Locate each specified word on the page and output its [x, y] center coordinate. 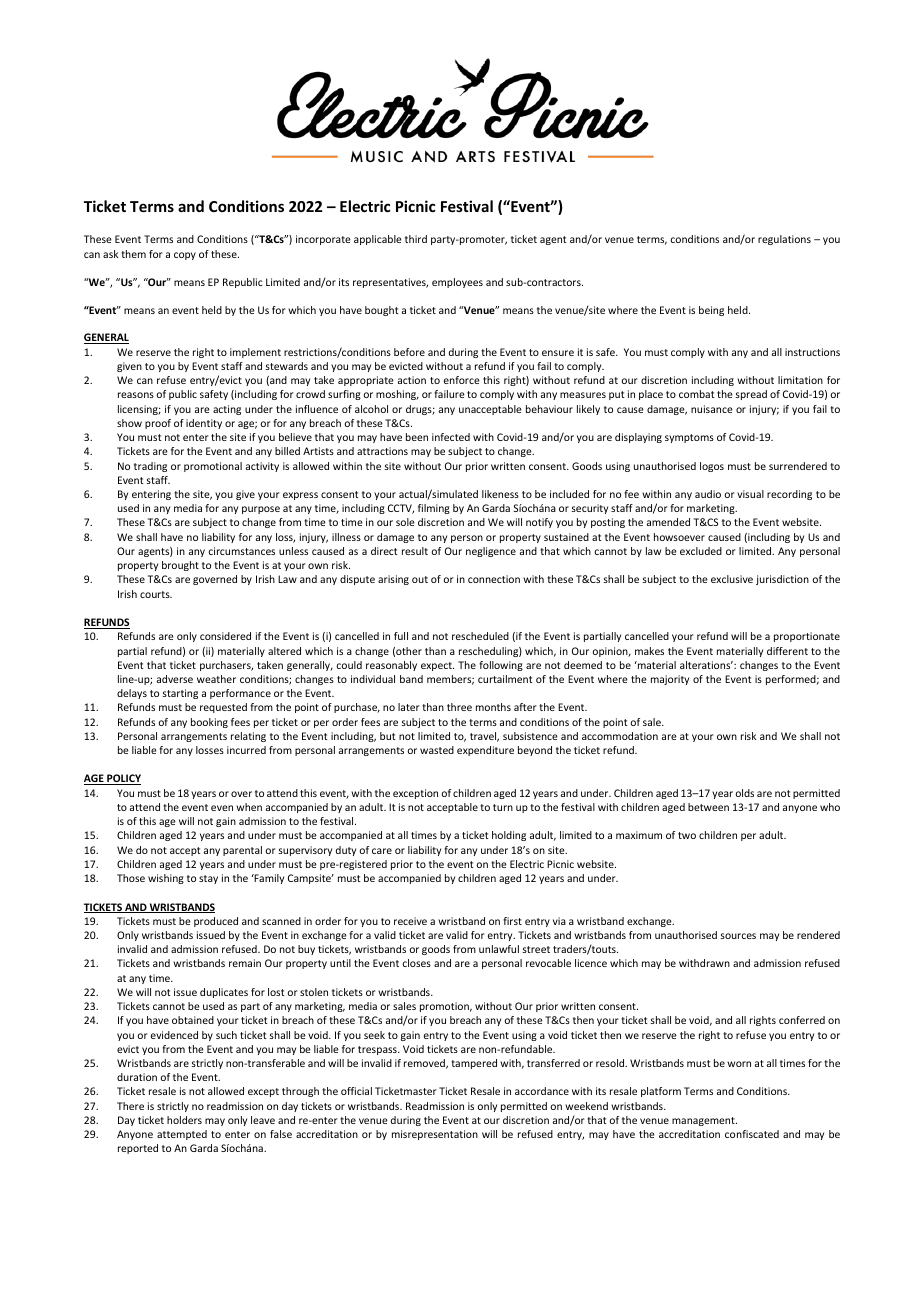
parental [242, 851]
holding [509, 836]
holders [184, 1120]
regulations [784, 240]
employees [457, 283]
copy [185, 256]
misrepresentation [435, 1135]
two [687, 835]
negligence [491, 552]
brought [180, 566]
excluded [701, 551]
